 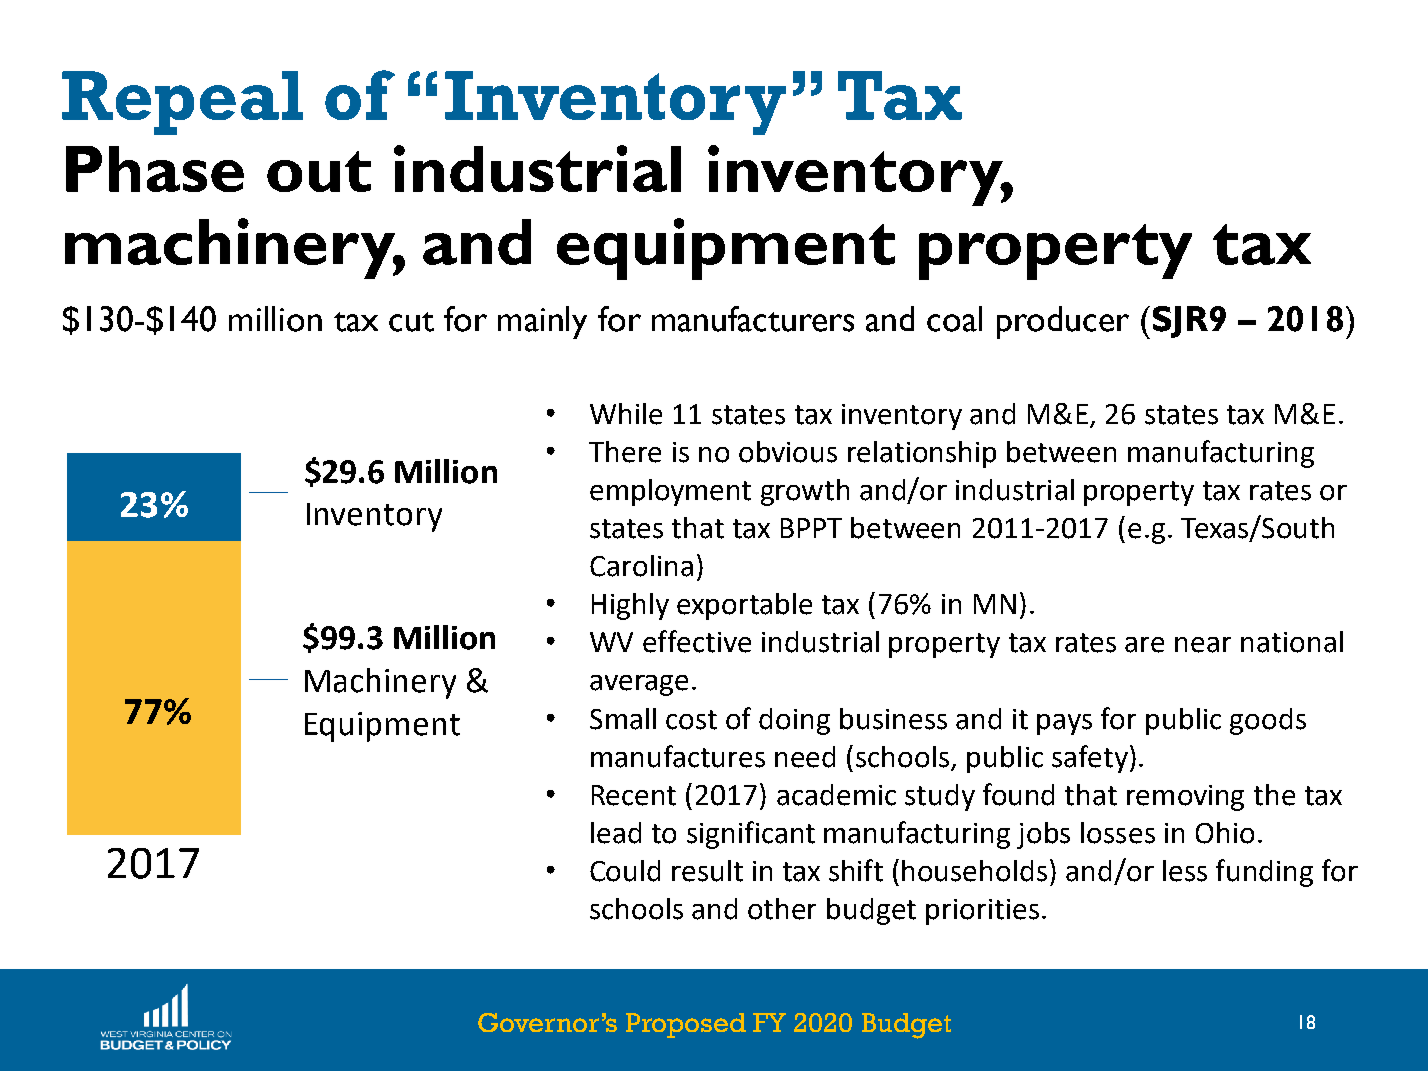 What do you see at coordinates (182, 103) in the screenshot?
I see `Repeal` at bounding box center [182, 103].
